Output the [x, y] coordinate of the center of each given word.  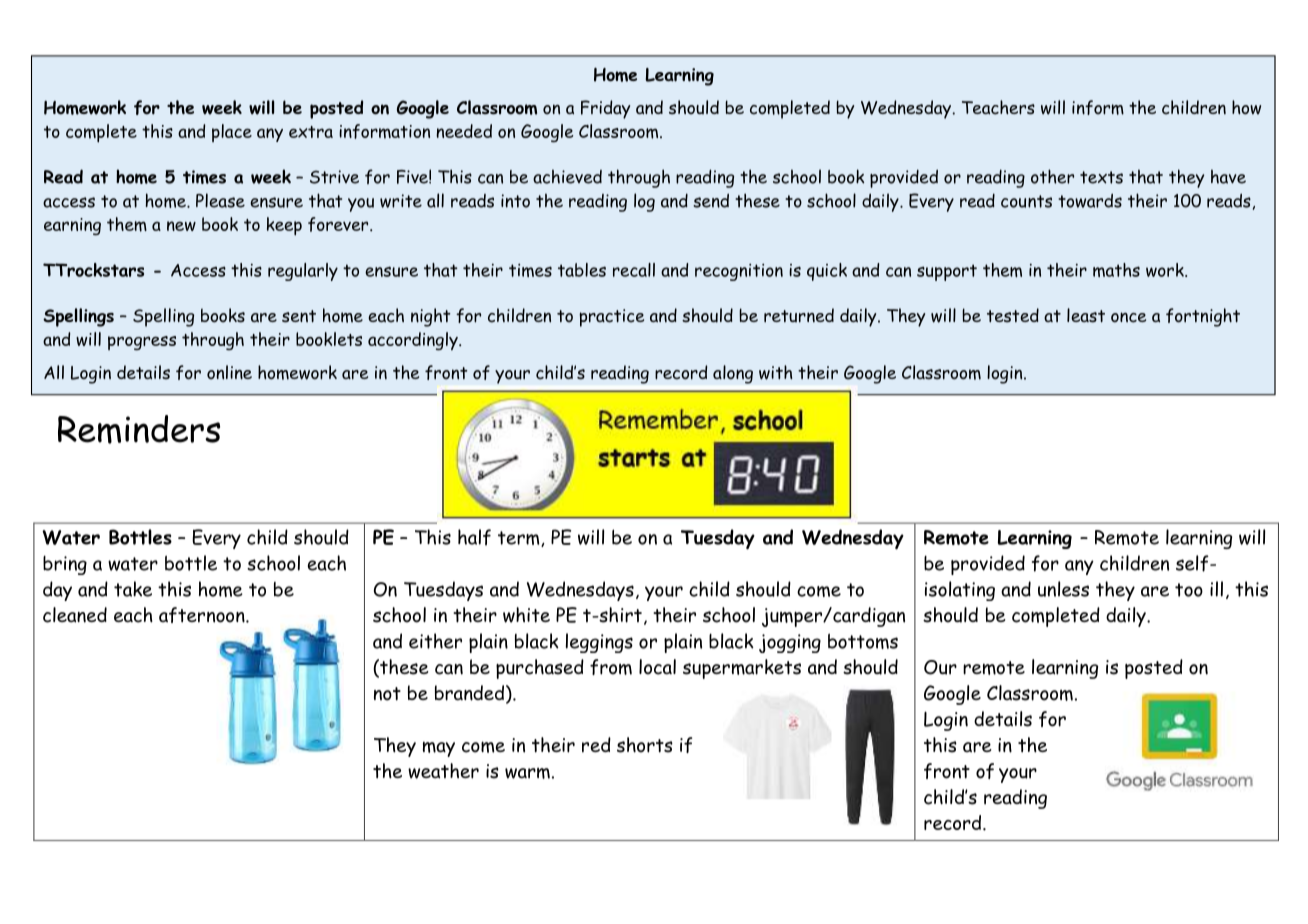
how [1246, 107]
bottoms [863, 641]
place [232, 133]
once [1128, 317]
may [439, 749]
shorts [645, 745]
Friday [605, 109]
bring [65, 565]
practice [611, 318]
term [520, 539]
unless [1063, 589]
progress [142, 343]
